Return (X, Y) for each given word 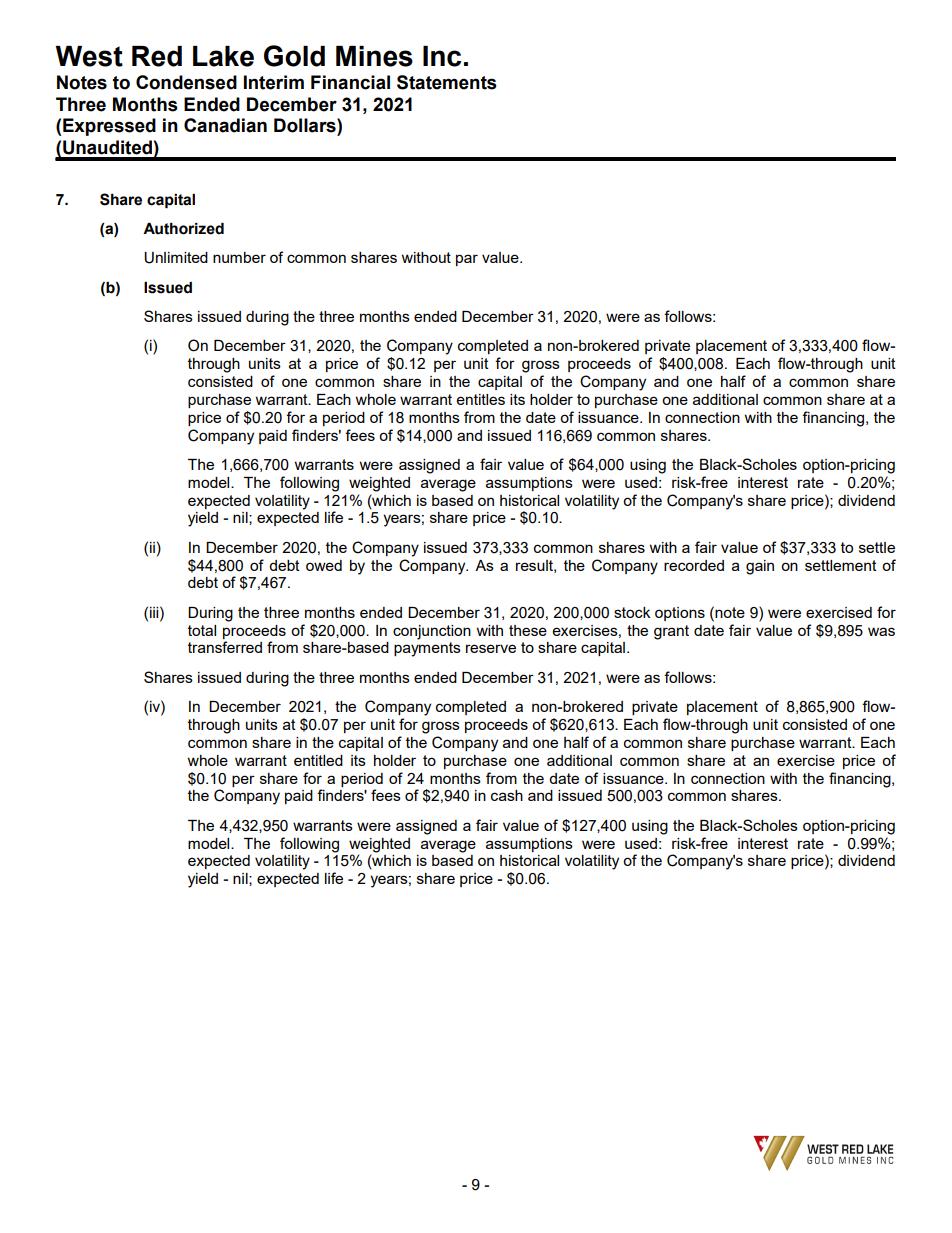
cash (507, 795)
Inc (442, 56)
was (881, 631)
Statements (447, 82)
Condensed (186, 82)
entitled (318, 760)
